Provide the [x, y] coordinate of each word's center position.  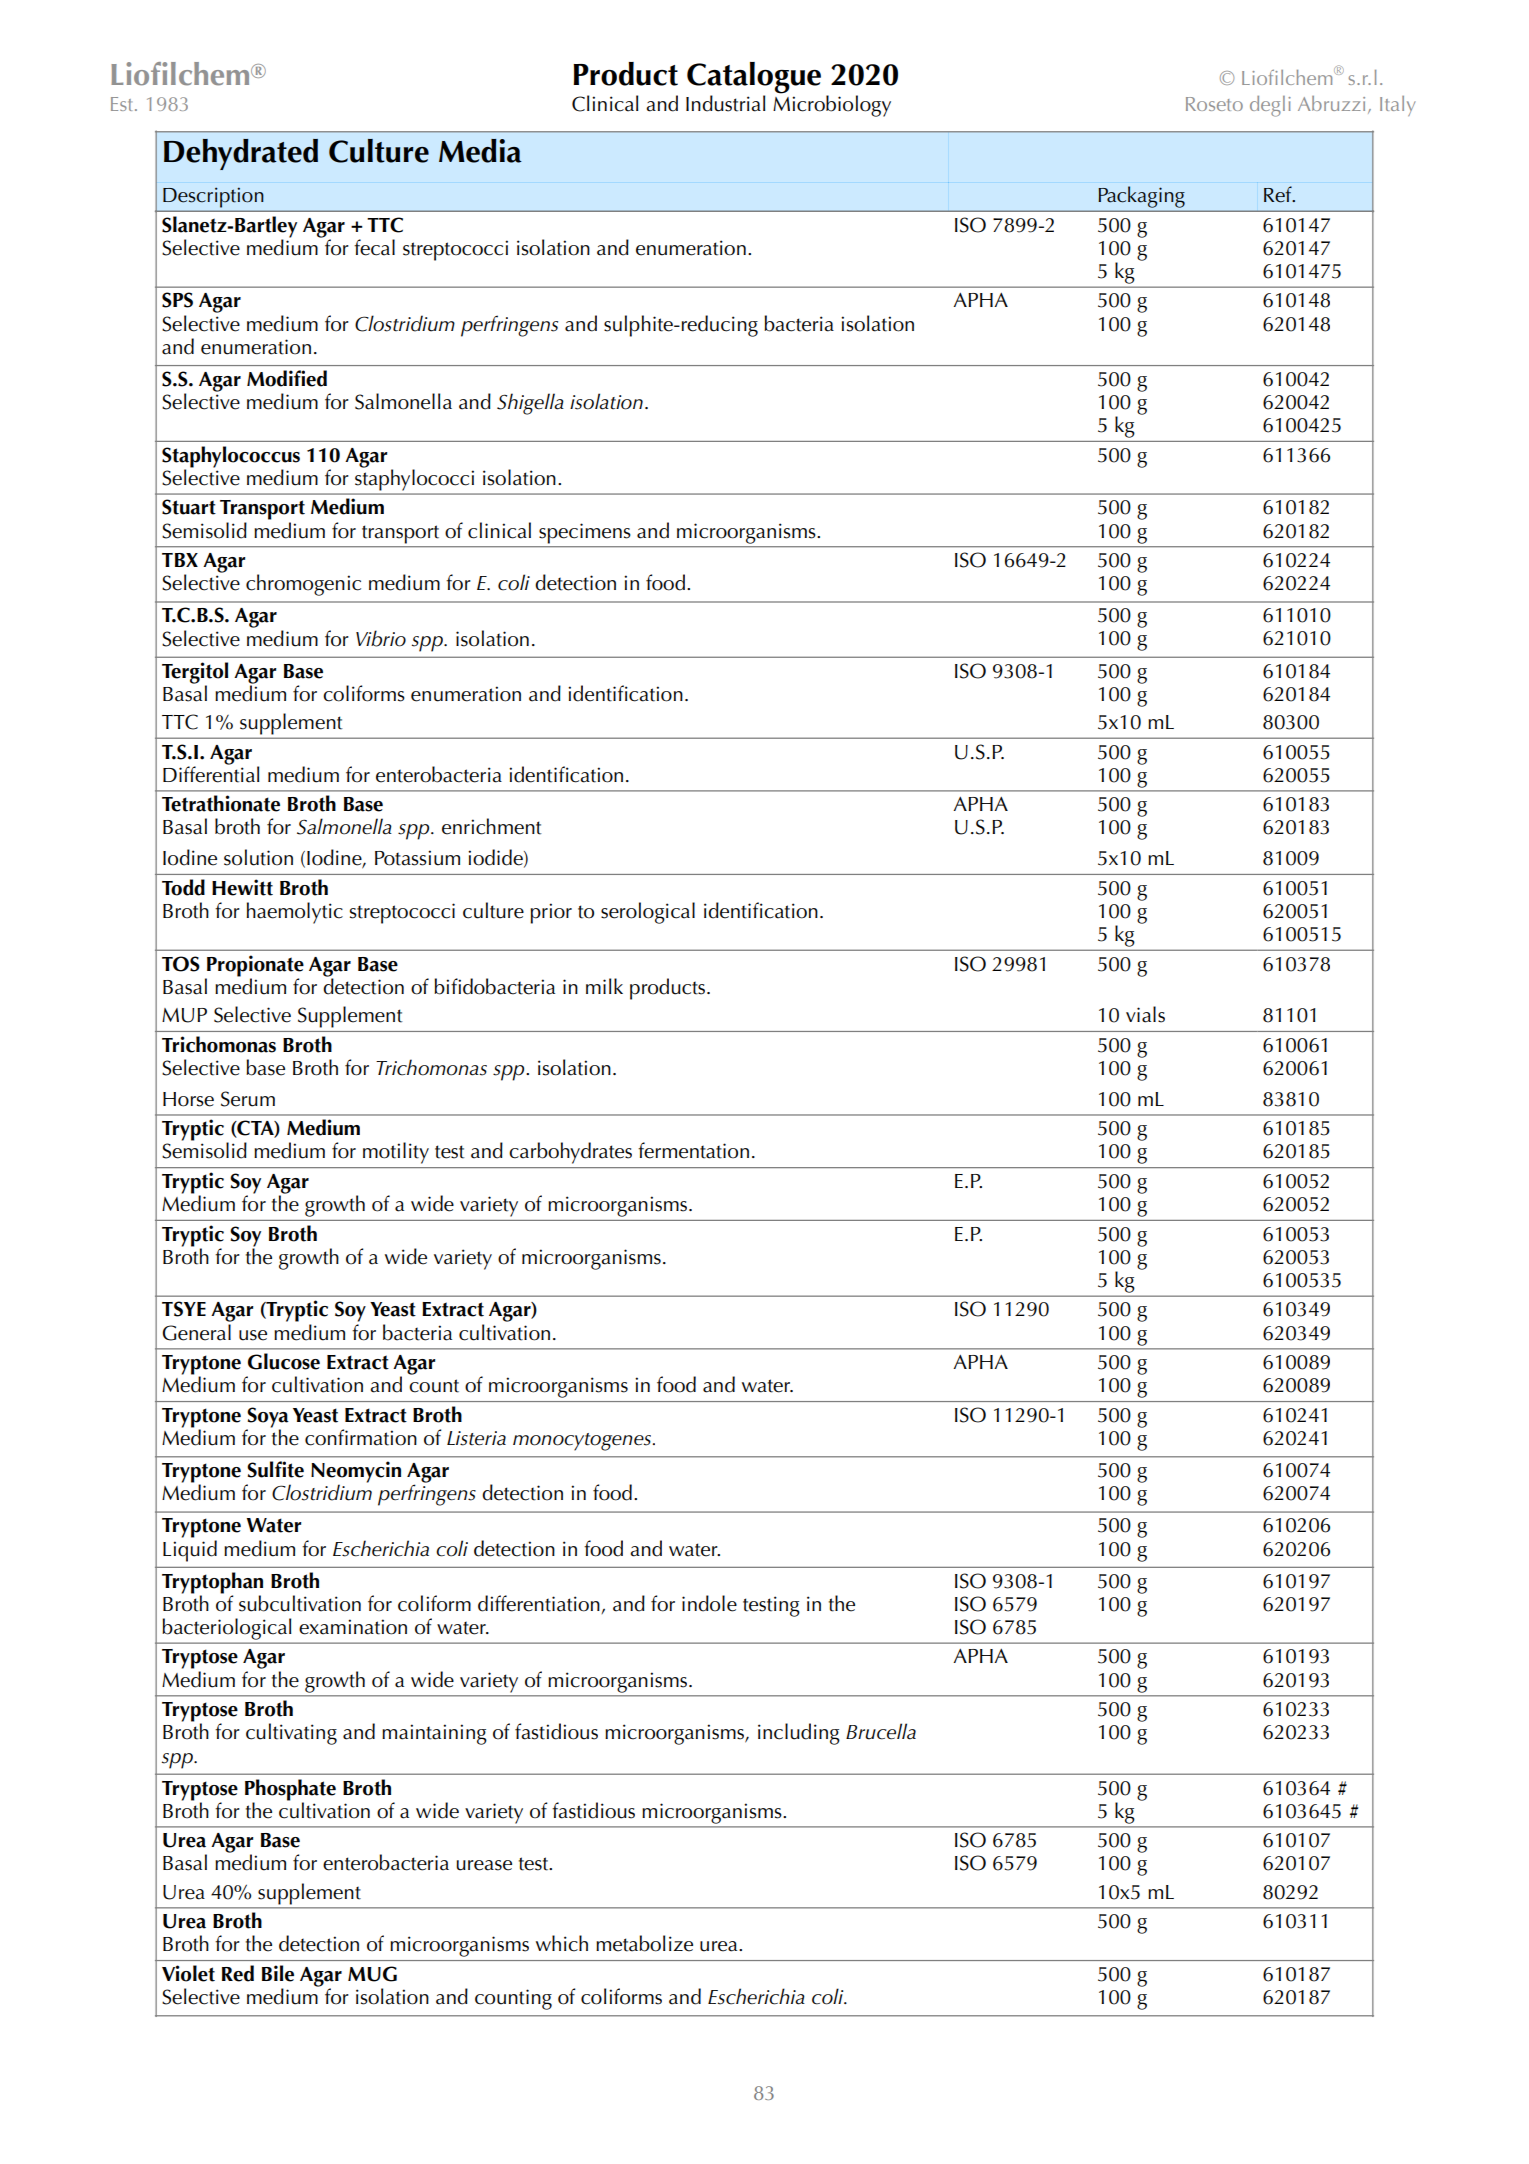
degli [1270, 106]
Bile [278, 1973]
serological [648, 913]
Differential [211, 773]
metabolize [644, 1943]
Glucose [284, 1361]
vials [1145, 1014]
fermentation [693, 1150]
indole [709, 1603]
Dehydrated [241, 154]
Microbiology [832, 105]
